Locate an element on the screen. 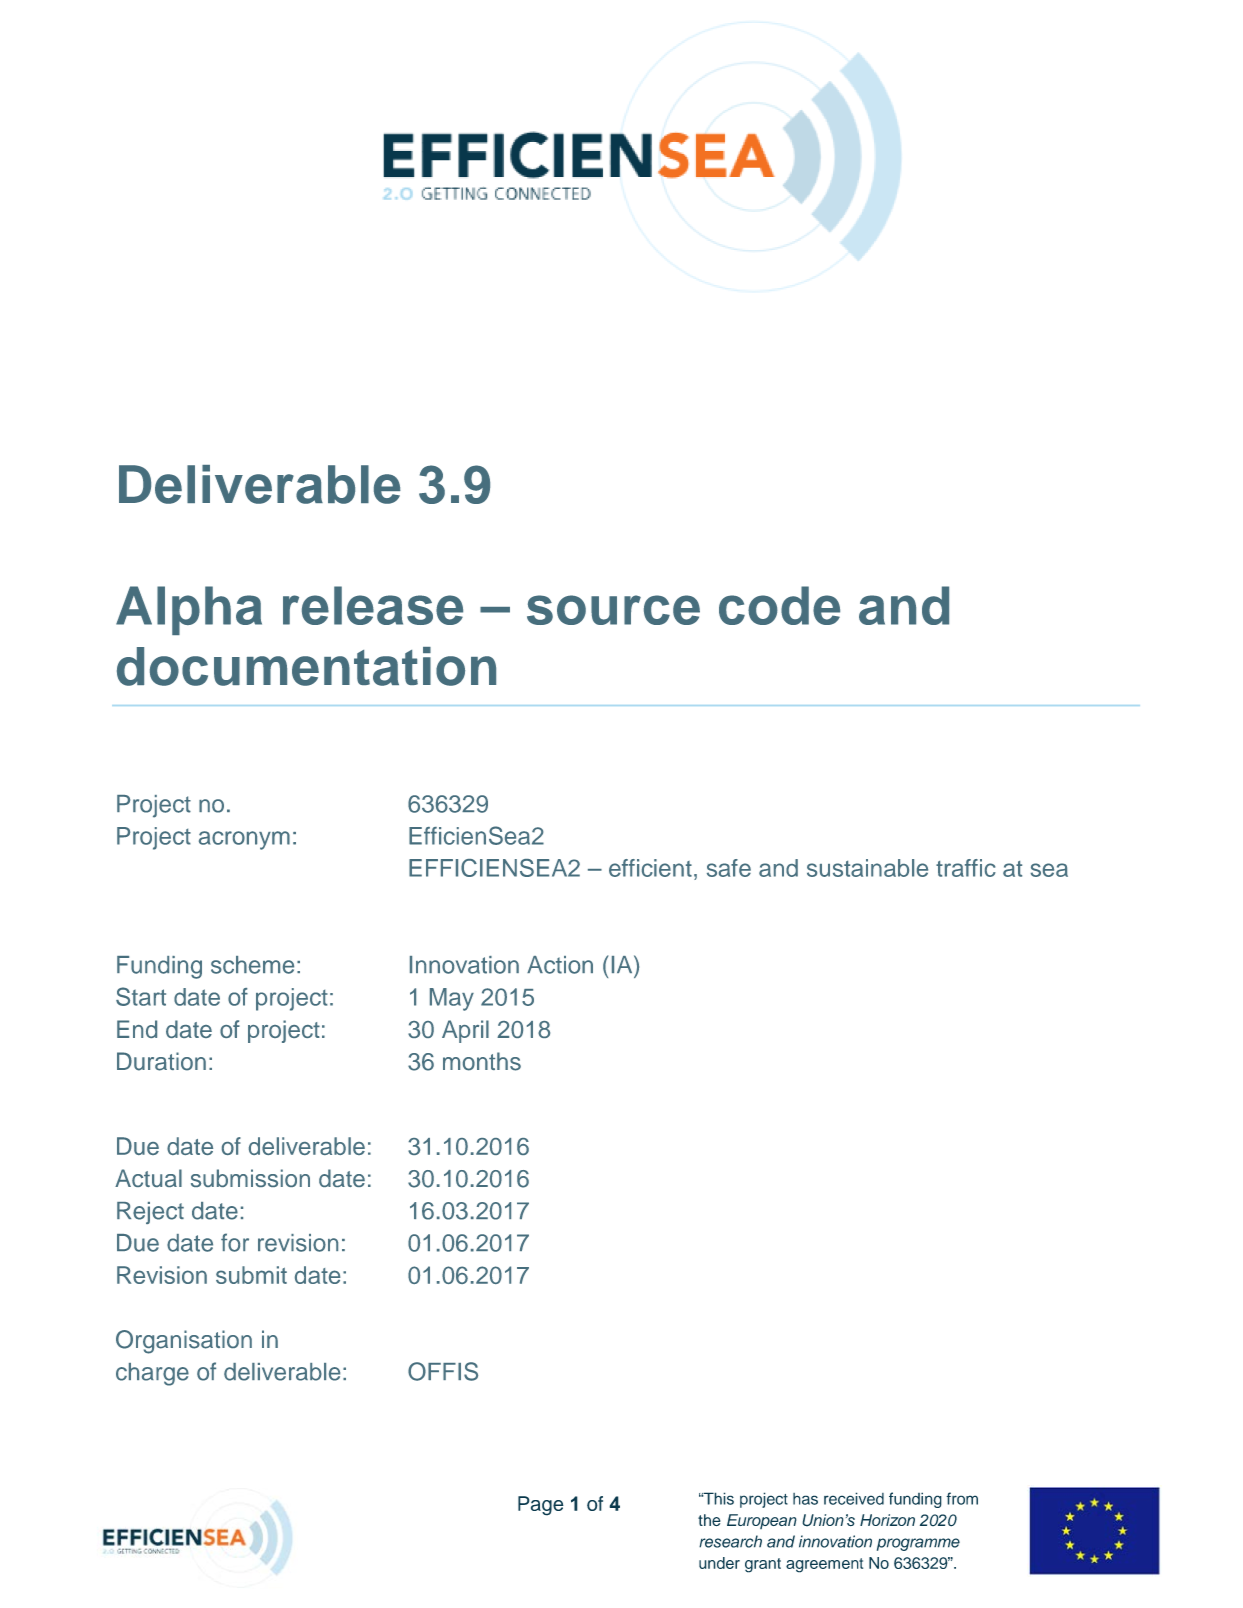 The width and height of the screenshot is (1243, 1608). Page is located at coordinates (541, 1506).
